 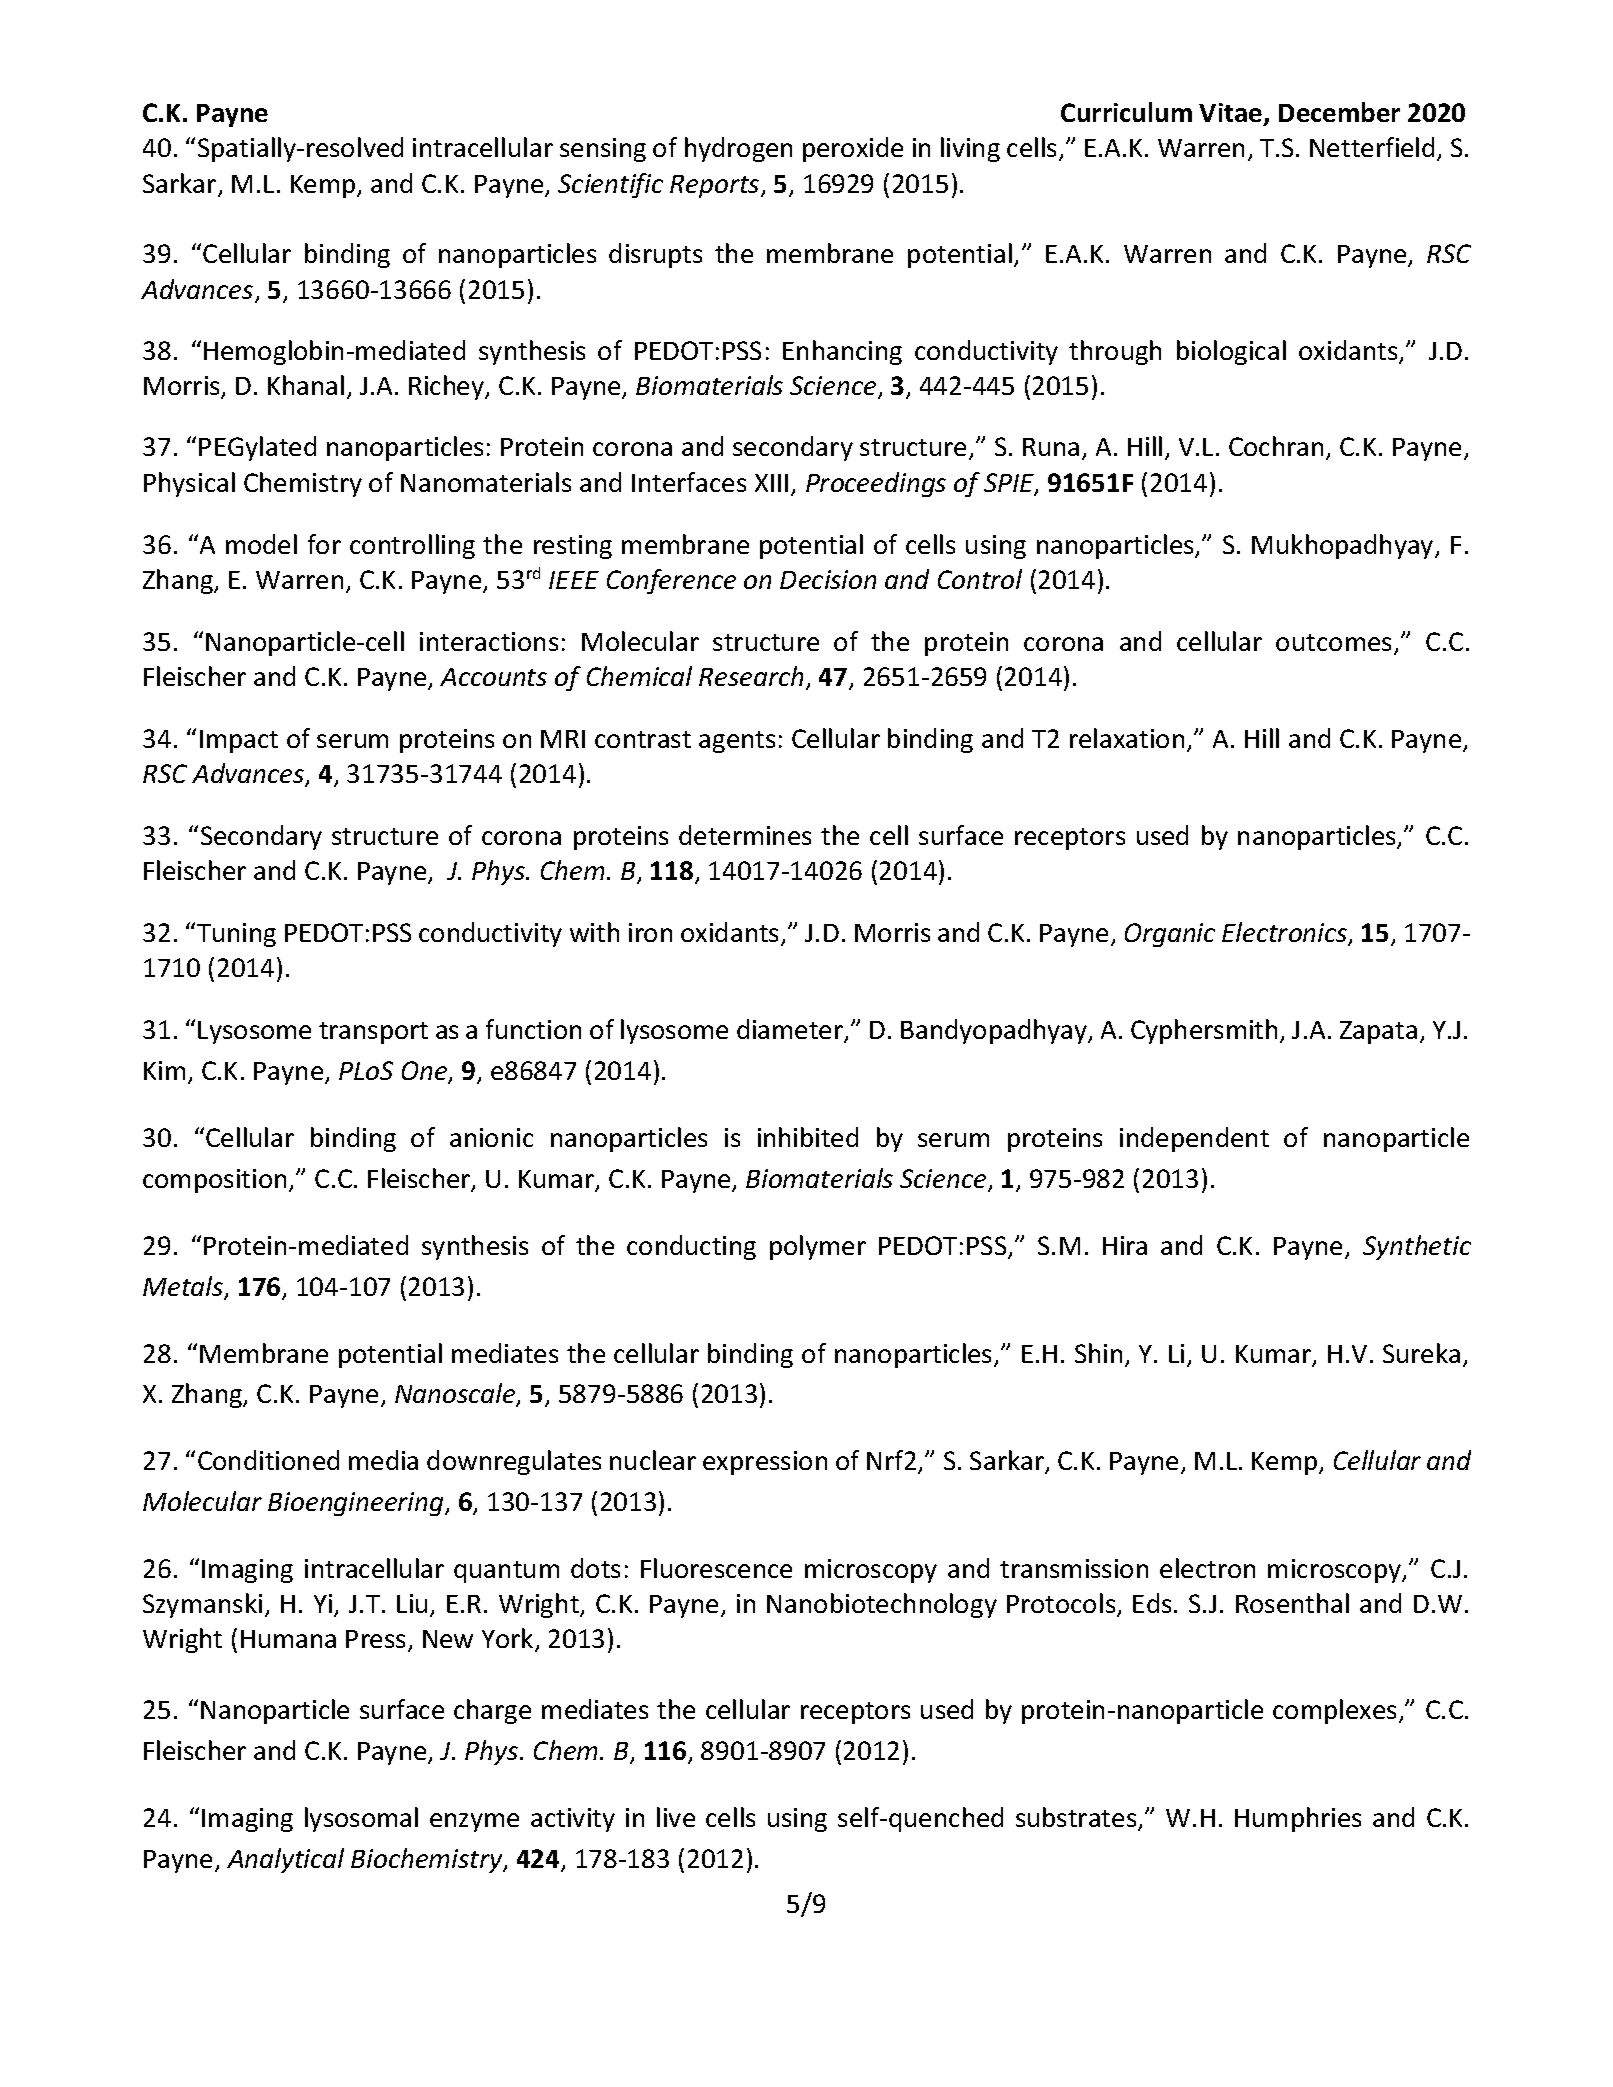 I want to click on Organic, so click(x=1170, y=935).
